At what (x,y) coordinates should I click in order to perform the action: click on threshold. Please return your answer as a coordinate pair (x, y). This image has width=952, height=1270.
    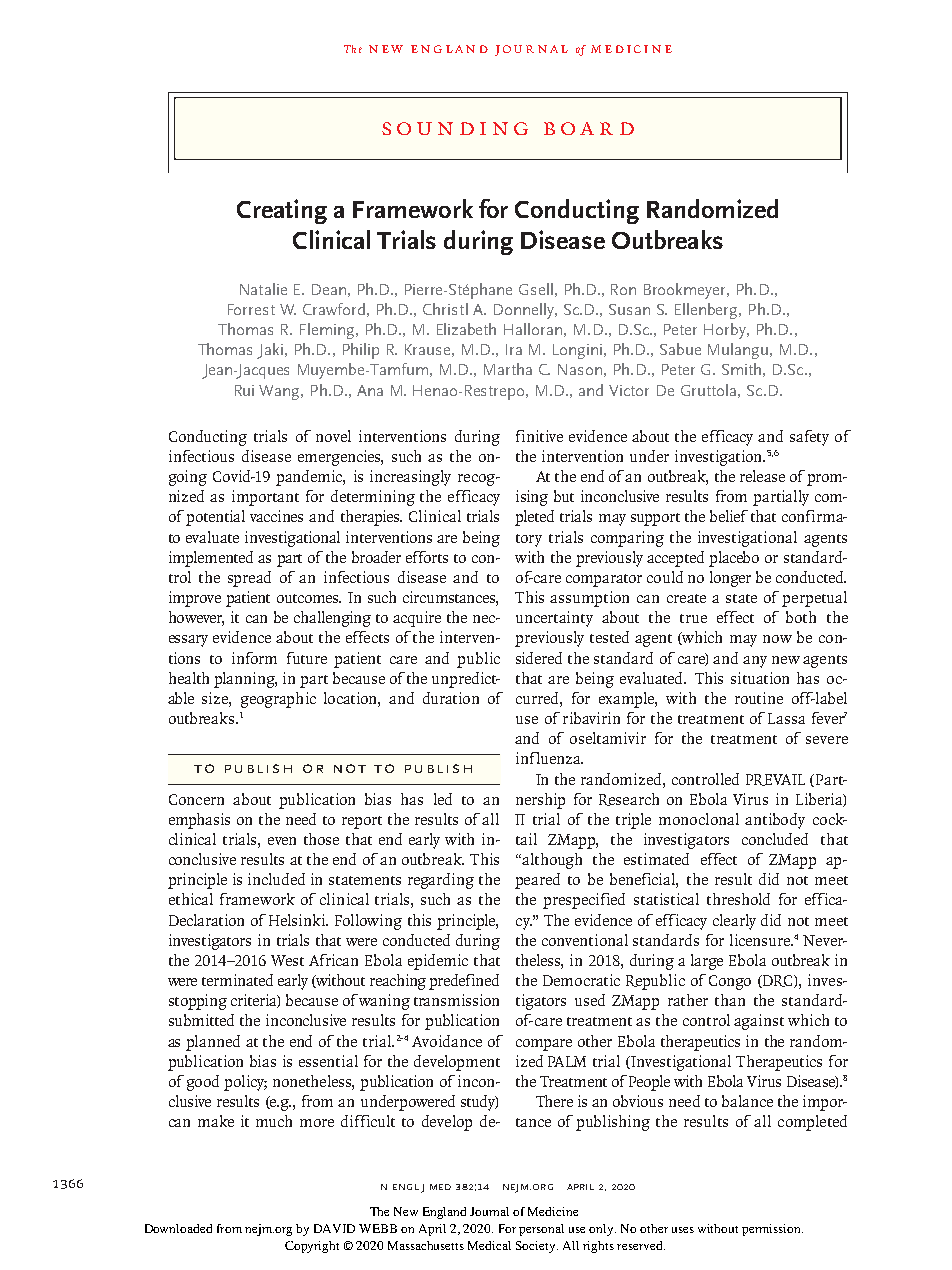
    Looking at the image, I should click on (738, 899).
